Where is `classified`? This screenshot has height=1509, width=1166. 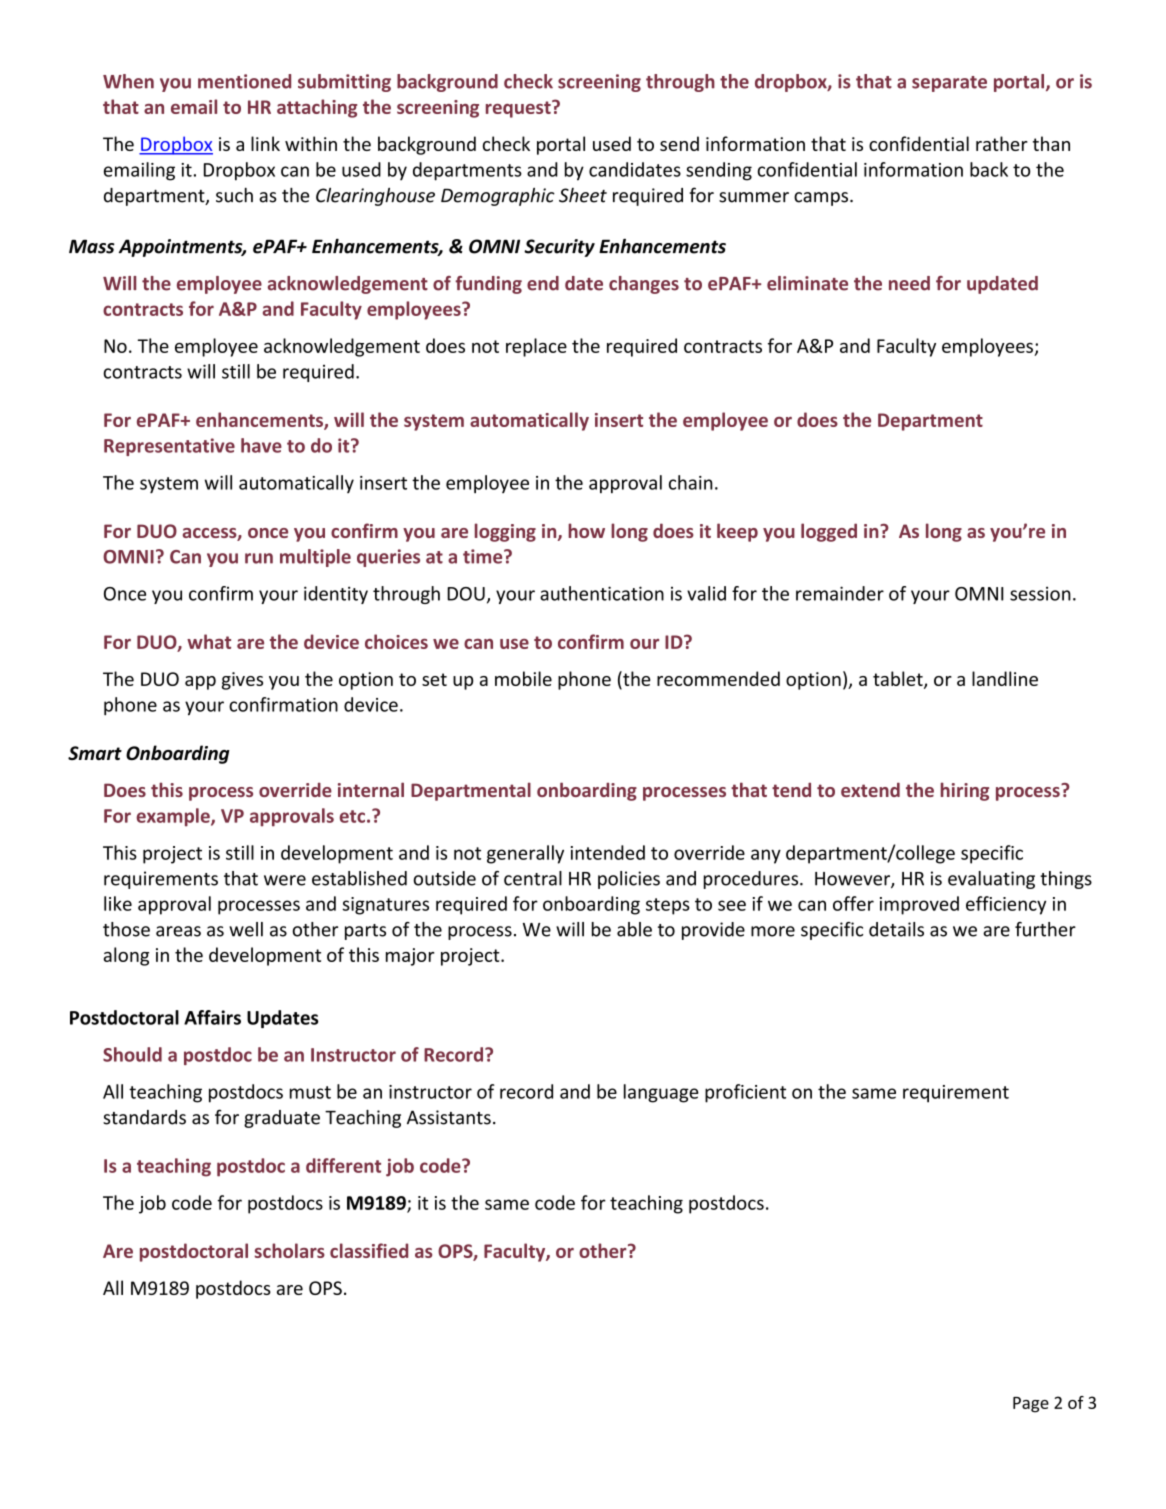
classified is located at coordinates (369, 1250).
